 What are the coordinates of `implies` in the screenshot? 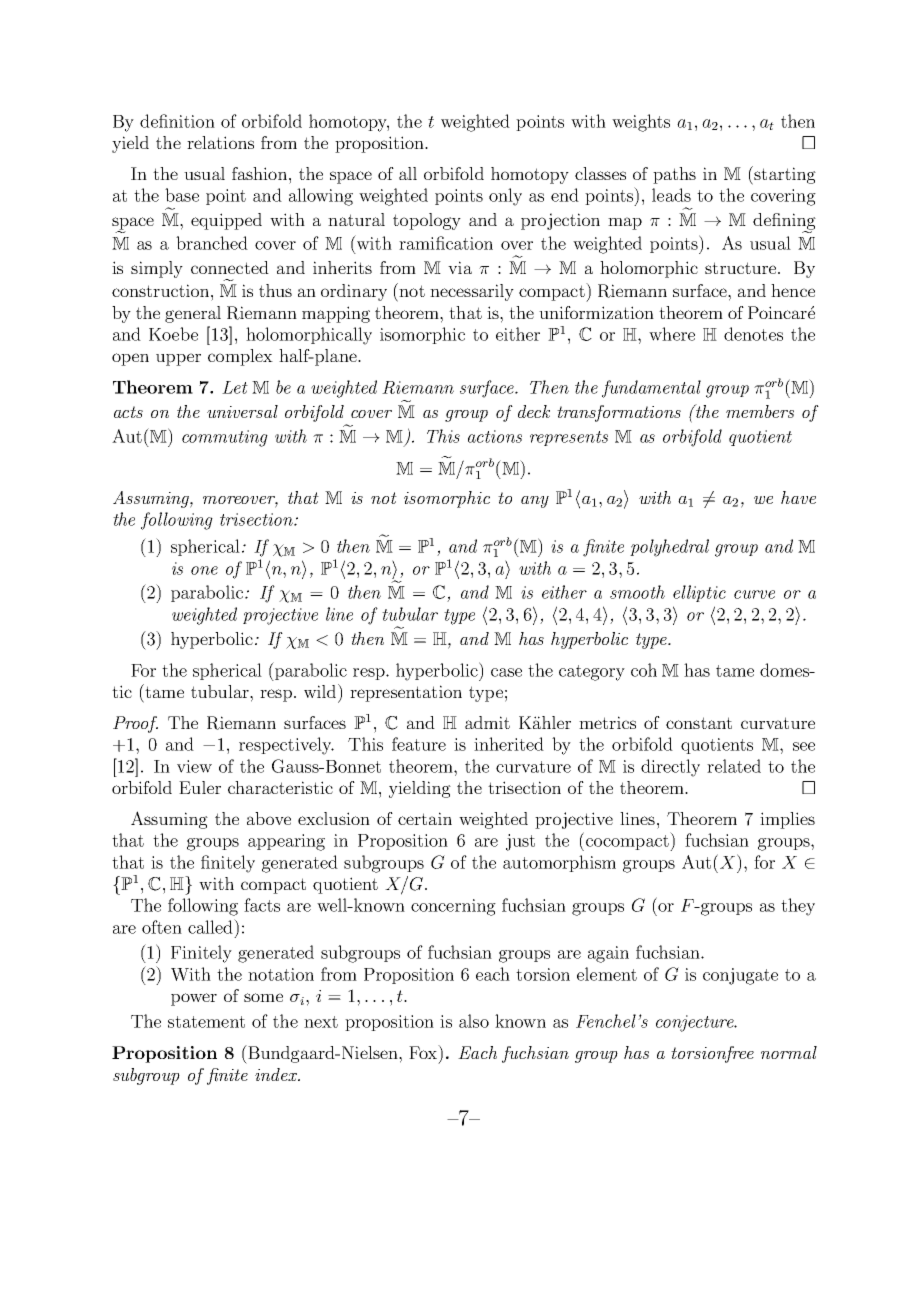 It's located at (787, 820).
